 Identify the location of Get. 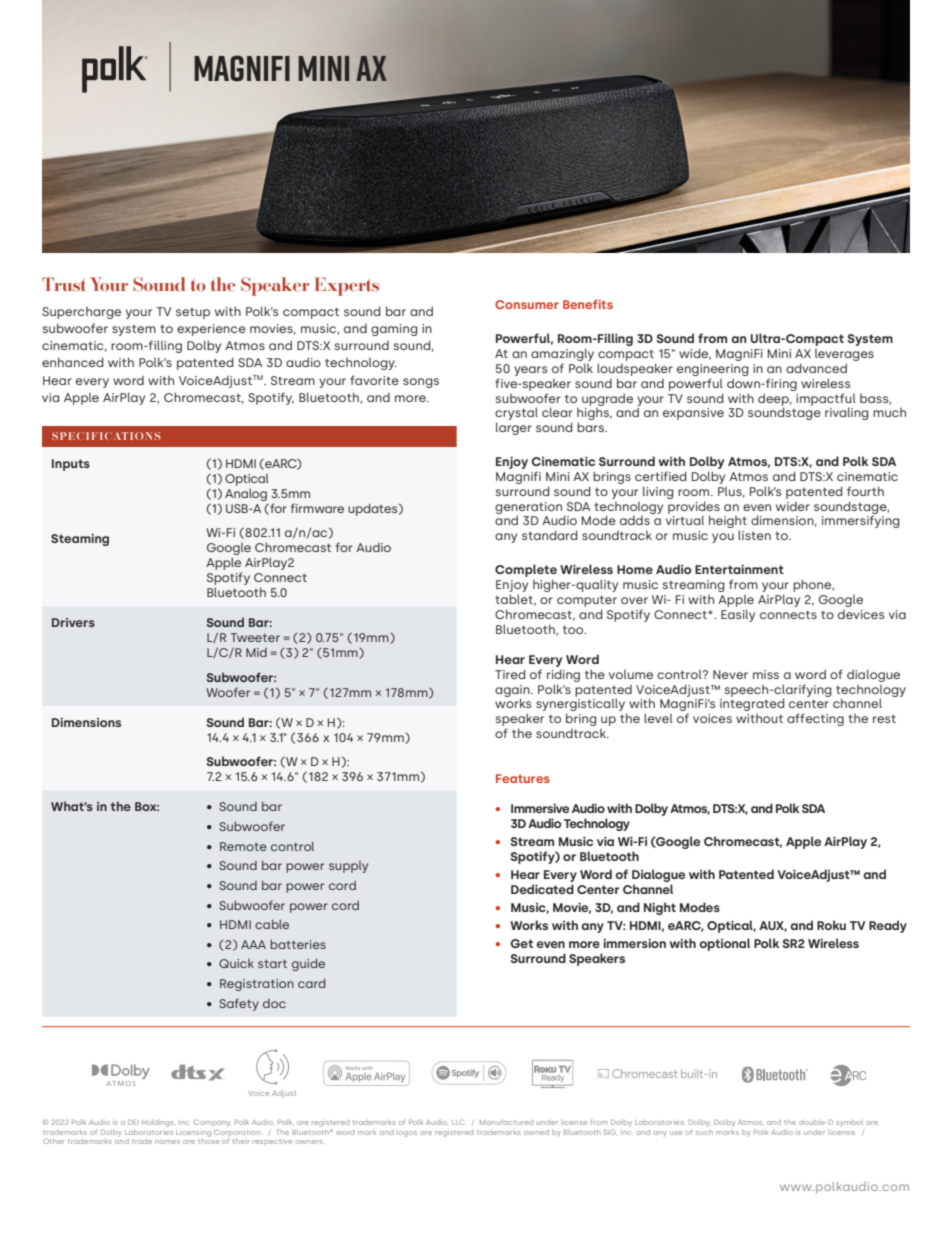
(521, 943).
